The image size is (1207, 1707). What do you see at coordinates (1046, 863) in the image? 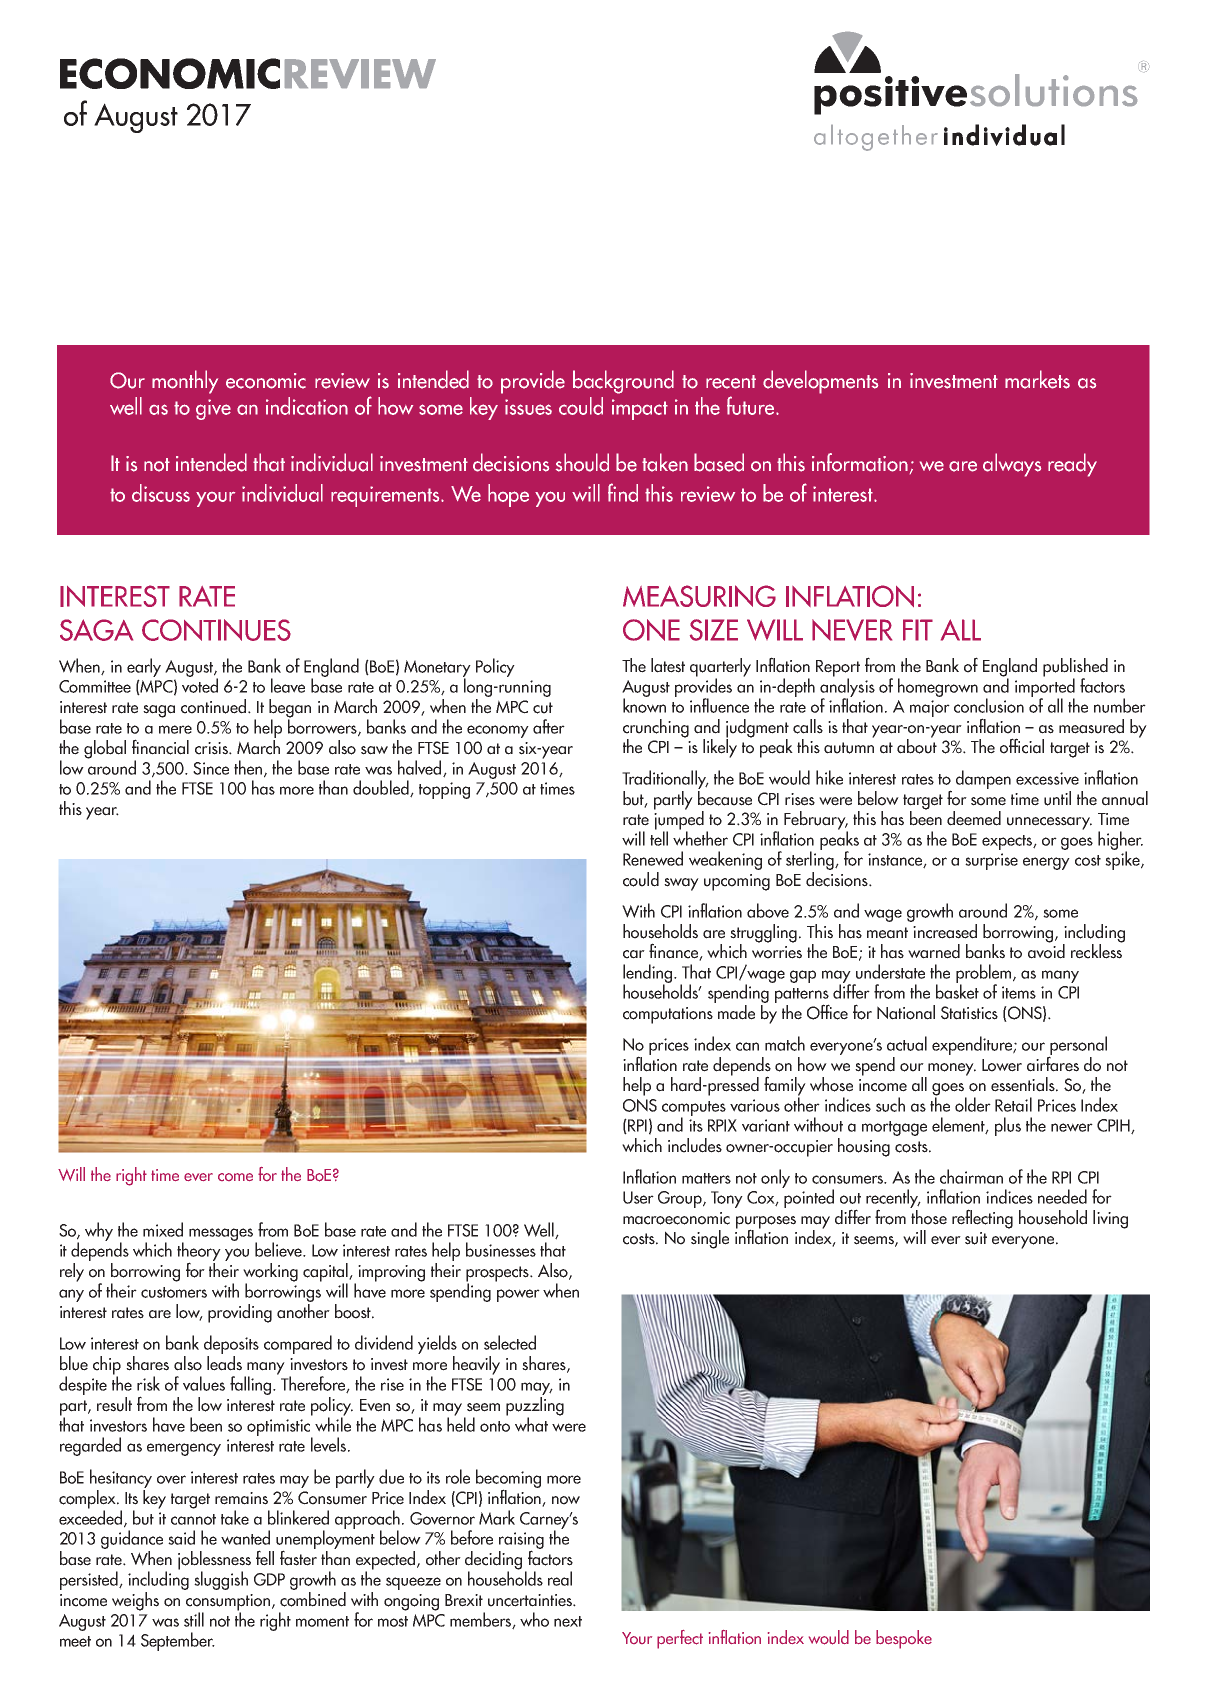
I see `energy` at bounding box center [1046, 863].
